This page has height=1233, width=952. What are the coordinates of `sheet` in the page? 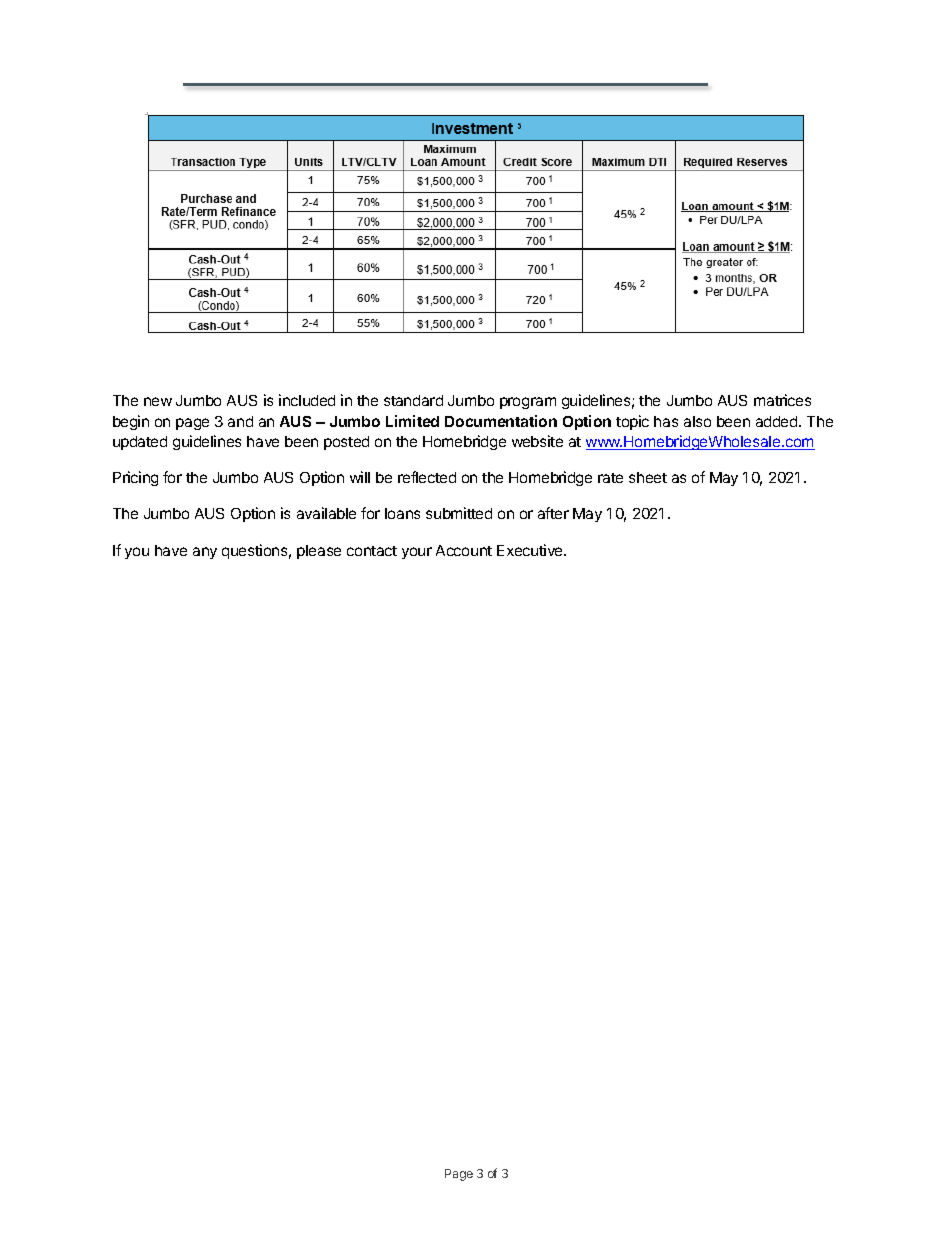 It's located at (648, 477).
